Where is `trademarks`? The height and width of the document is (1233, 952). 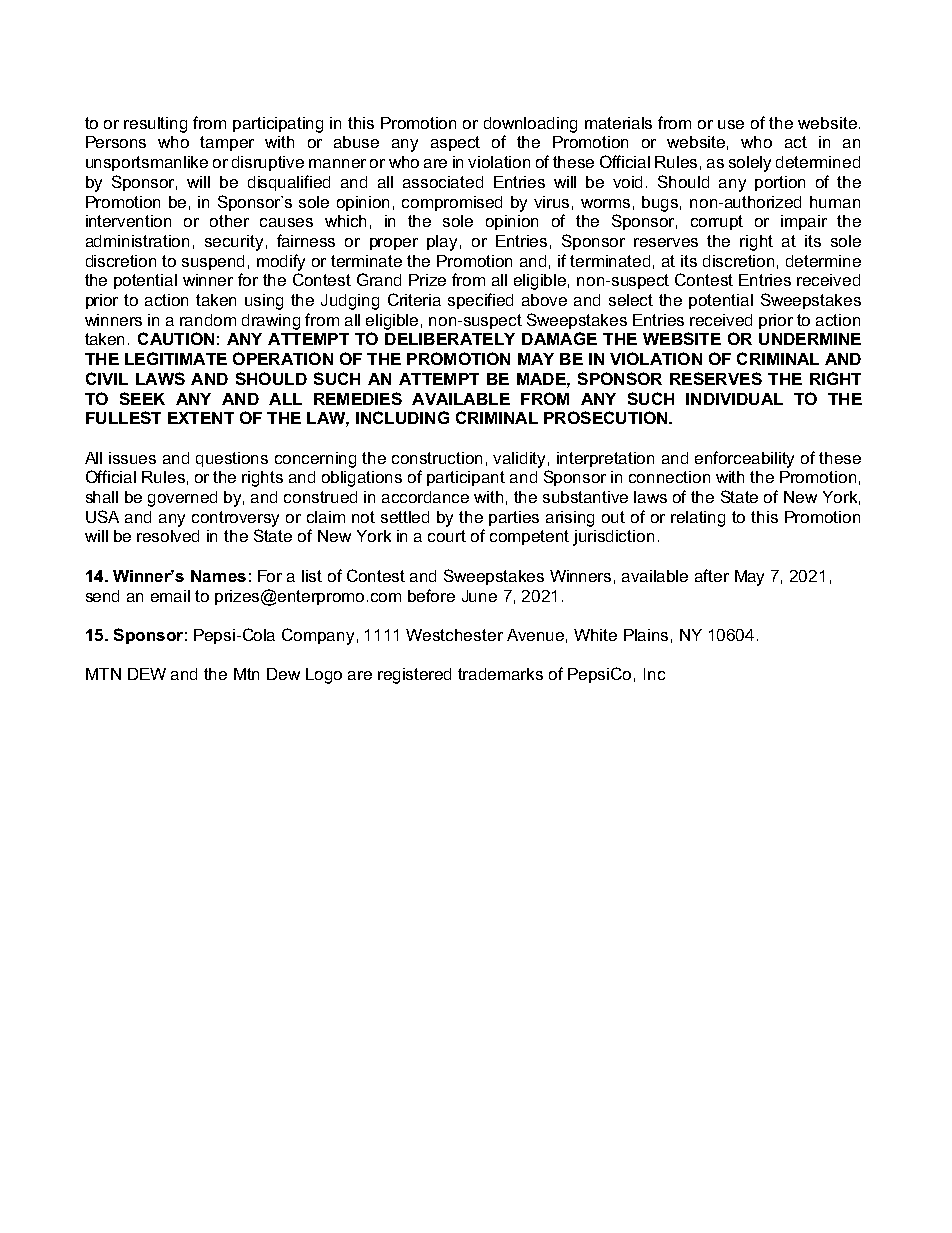
trademarks is located at coordinates (500, 674).
